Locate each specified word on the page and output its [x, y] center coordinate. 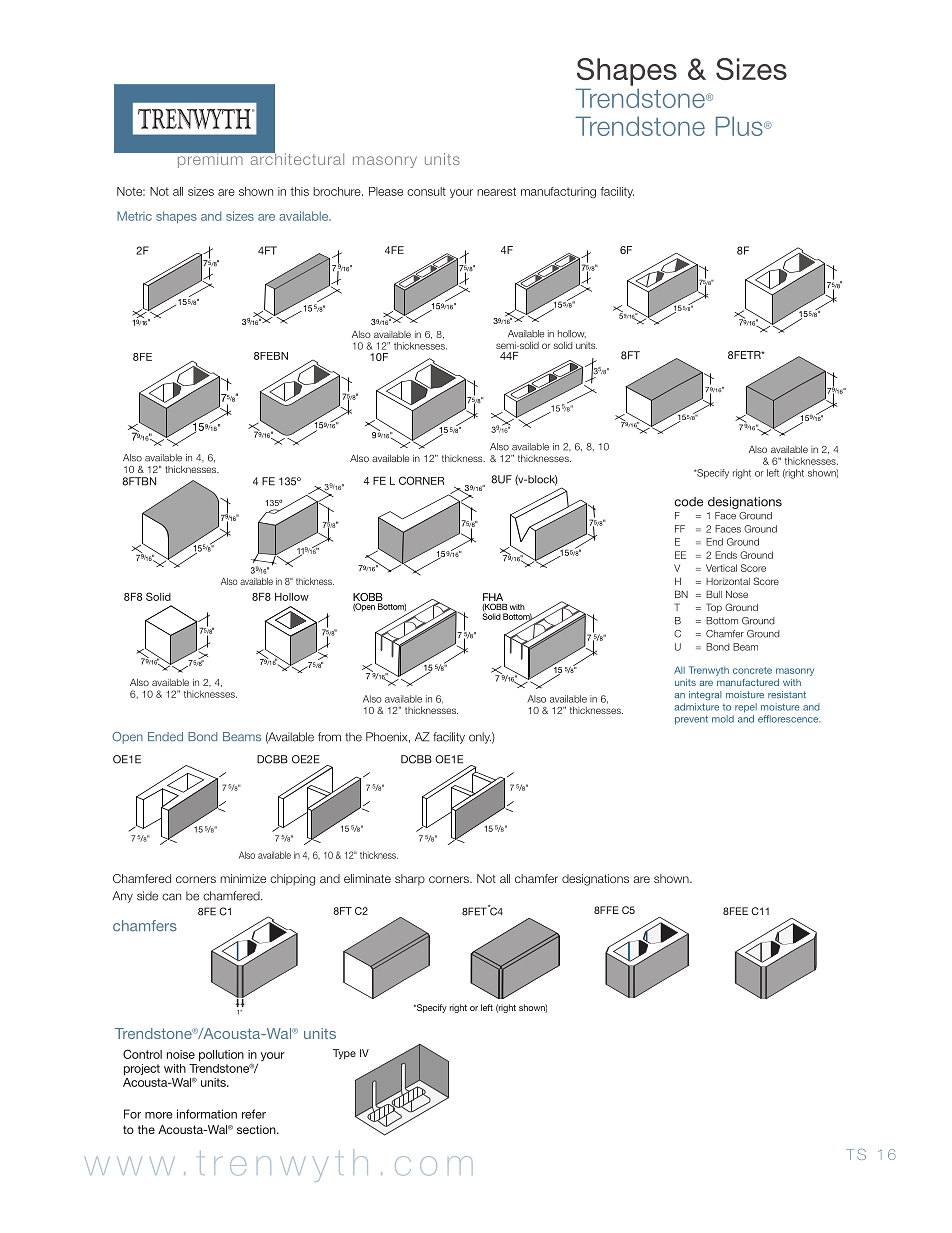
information [207, 1114]
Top [714, 608]
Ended [165, 736]
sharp [410, 879]
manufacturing [558, 193]
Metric [134, 216]
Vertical [721, 568]
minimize [243, 878]
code [688, 502]
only [480, 738]
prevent [691, 720]
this [299, 191]
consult [426, 191]
